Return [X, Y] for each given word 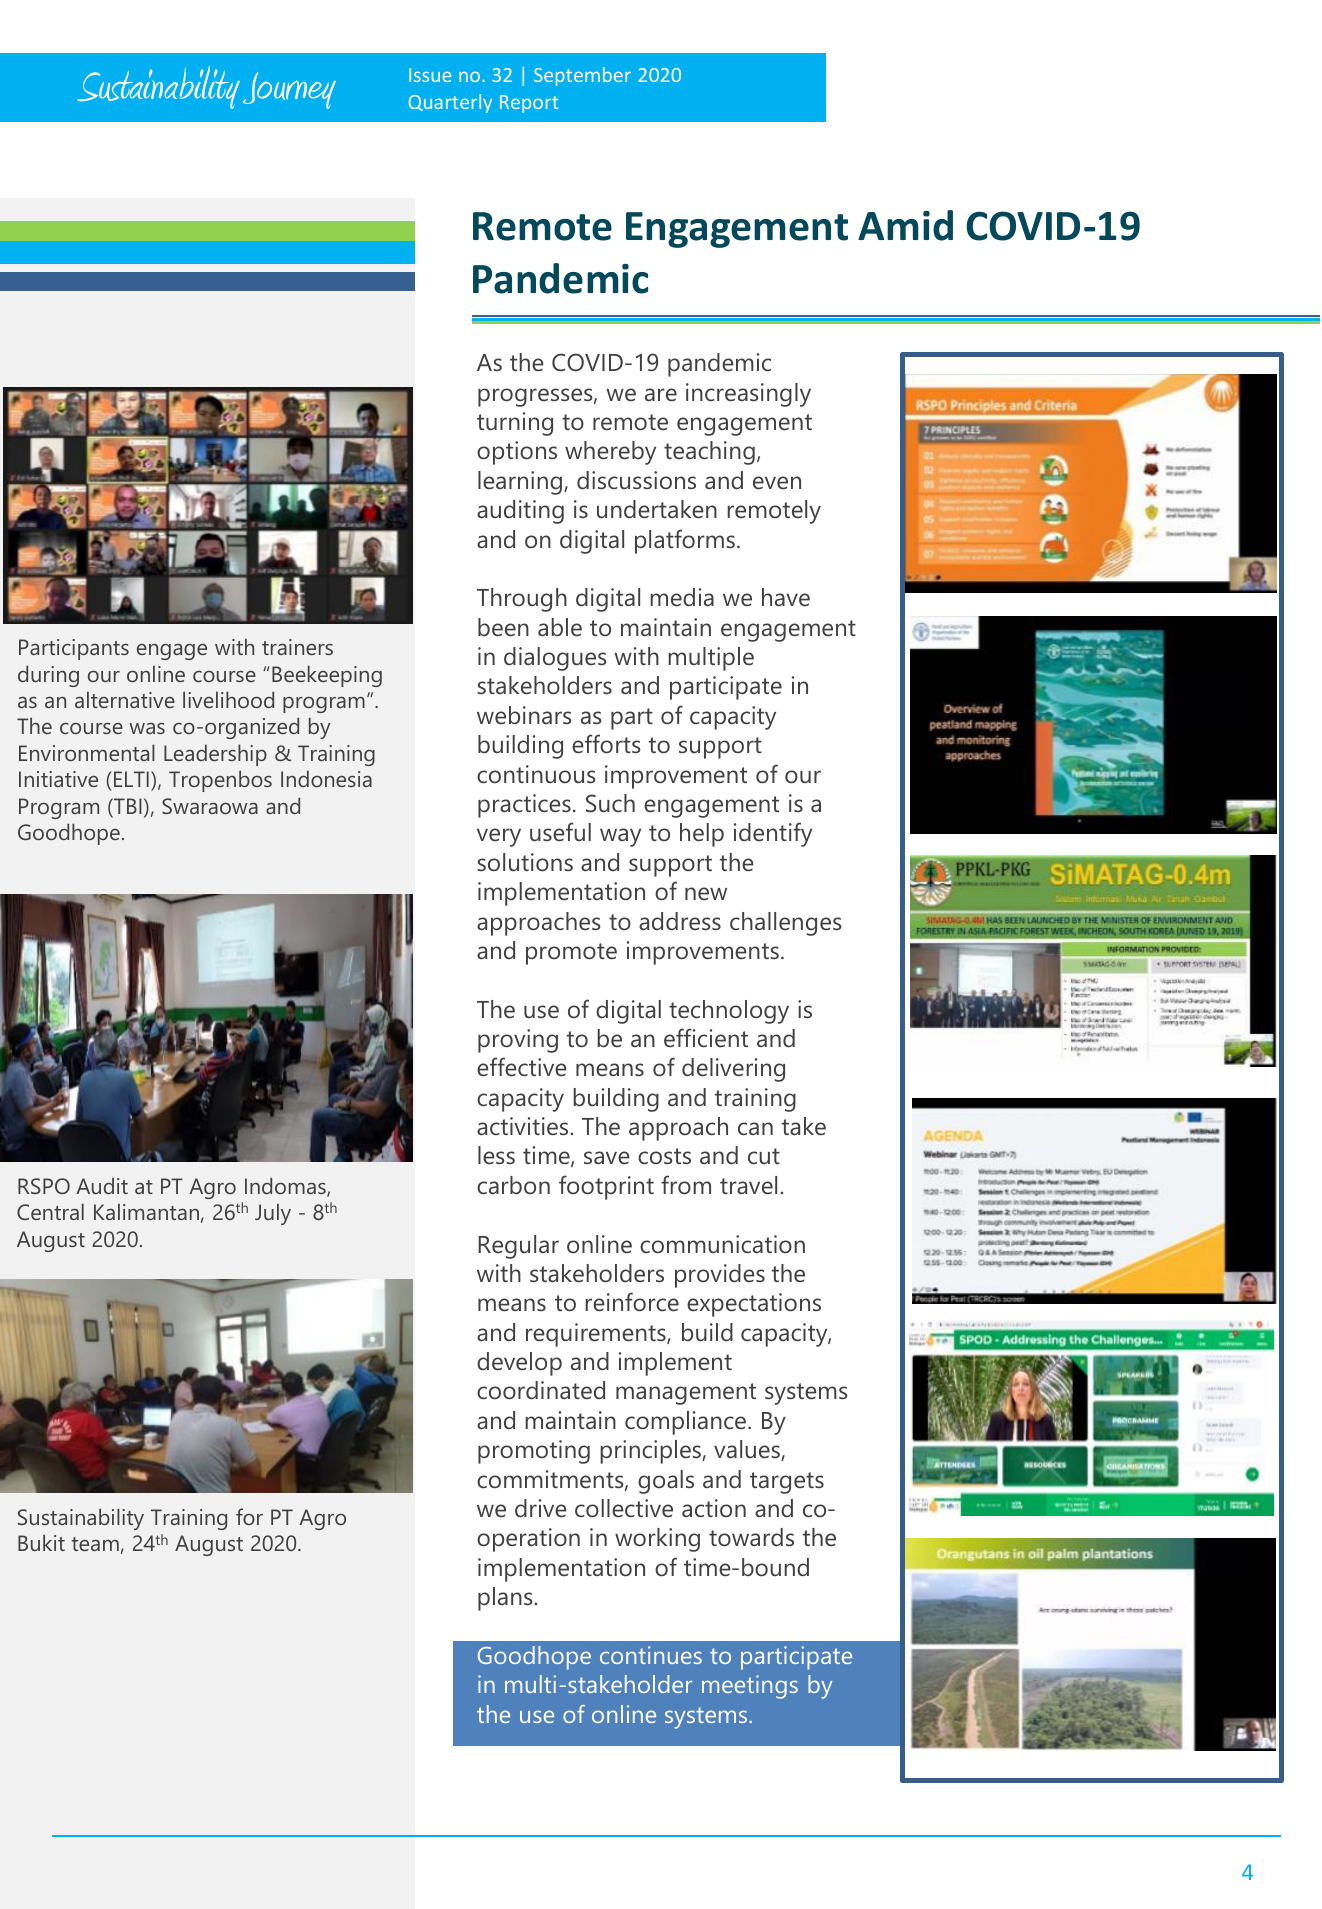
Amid [905, 225]
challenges [786, 924]
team [95, 1544]
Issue [430, 75]
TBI [127, 807]
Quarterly [450, 103]
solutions [525, 862]
